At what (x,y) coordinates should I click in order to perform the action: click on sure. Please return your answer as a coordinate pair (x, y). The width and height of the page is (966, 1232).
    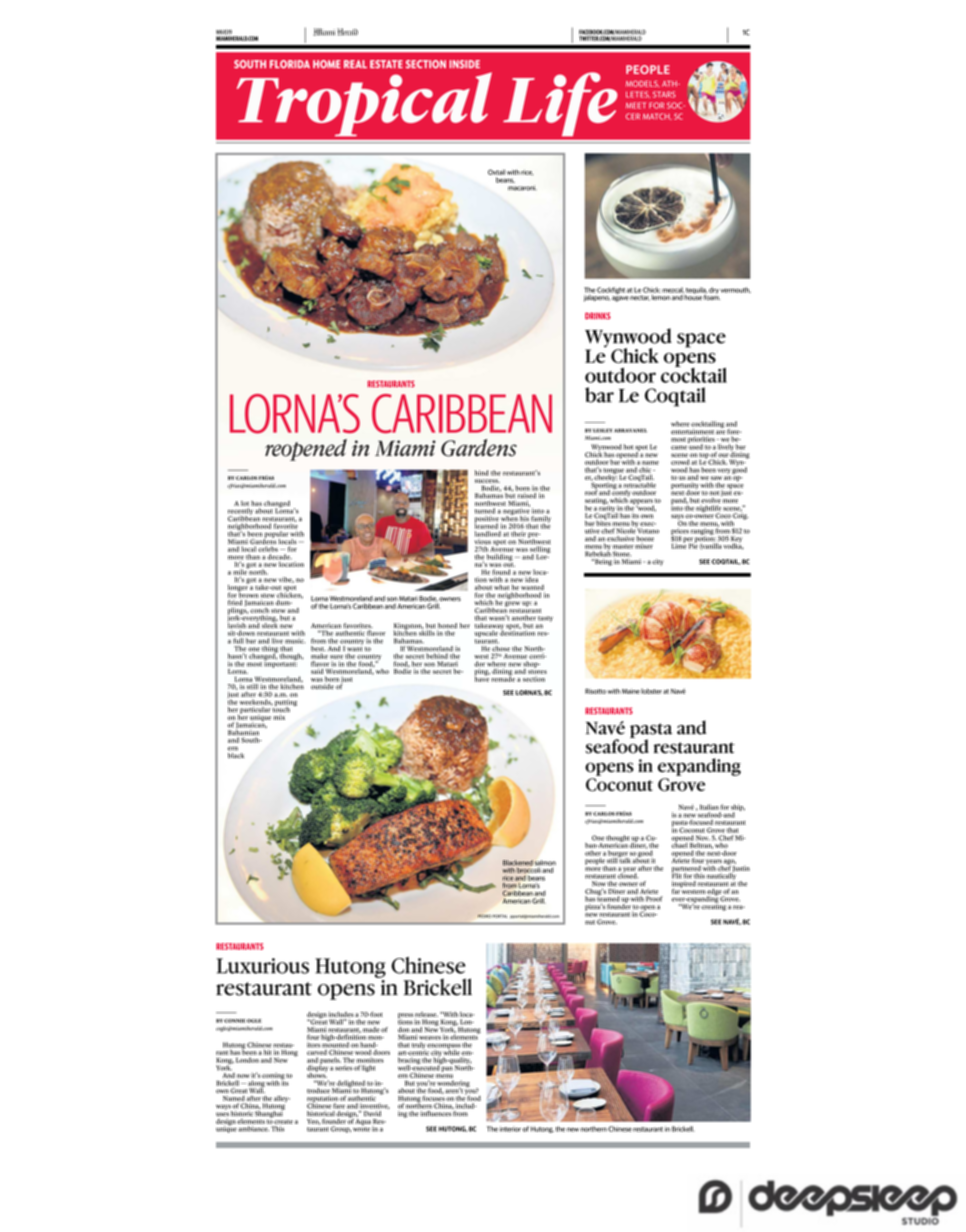
    Looking at the image, I should click on (336, 657).
